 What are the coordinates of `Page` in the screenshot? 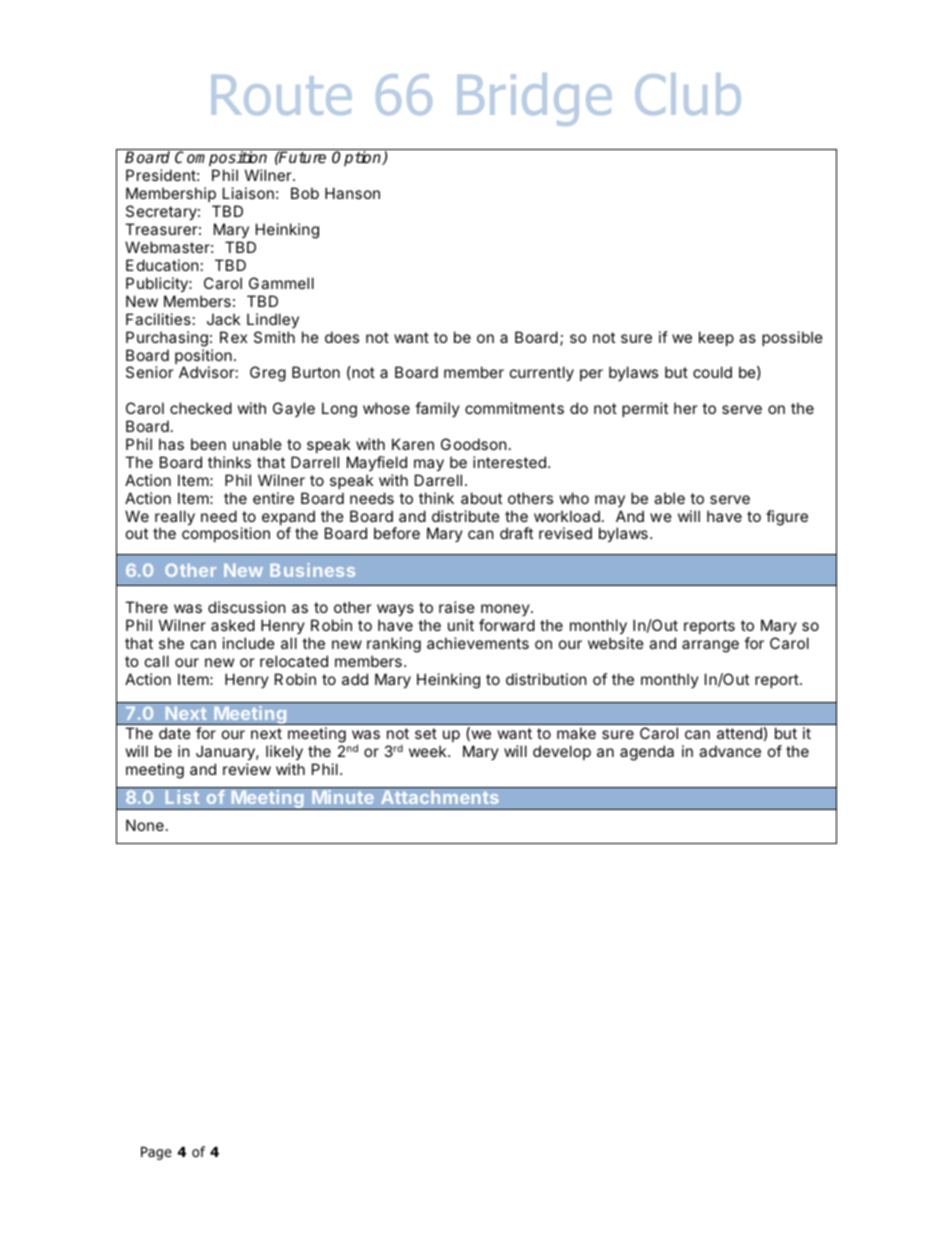 It's located at (156, 1153).
